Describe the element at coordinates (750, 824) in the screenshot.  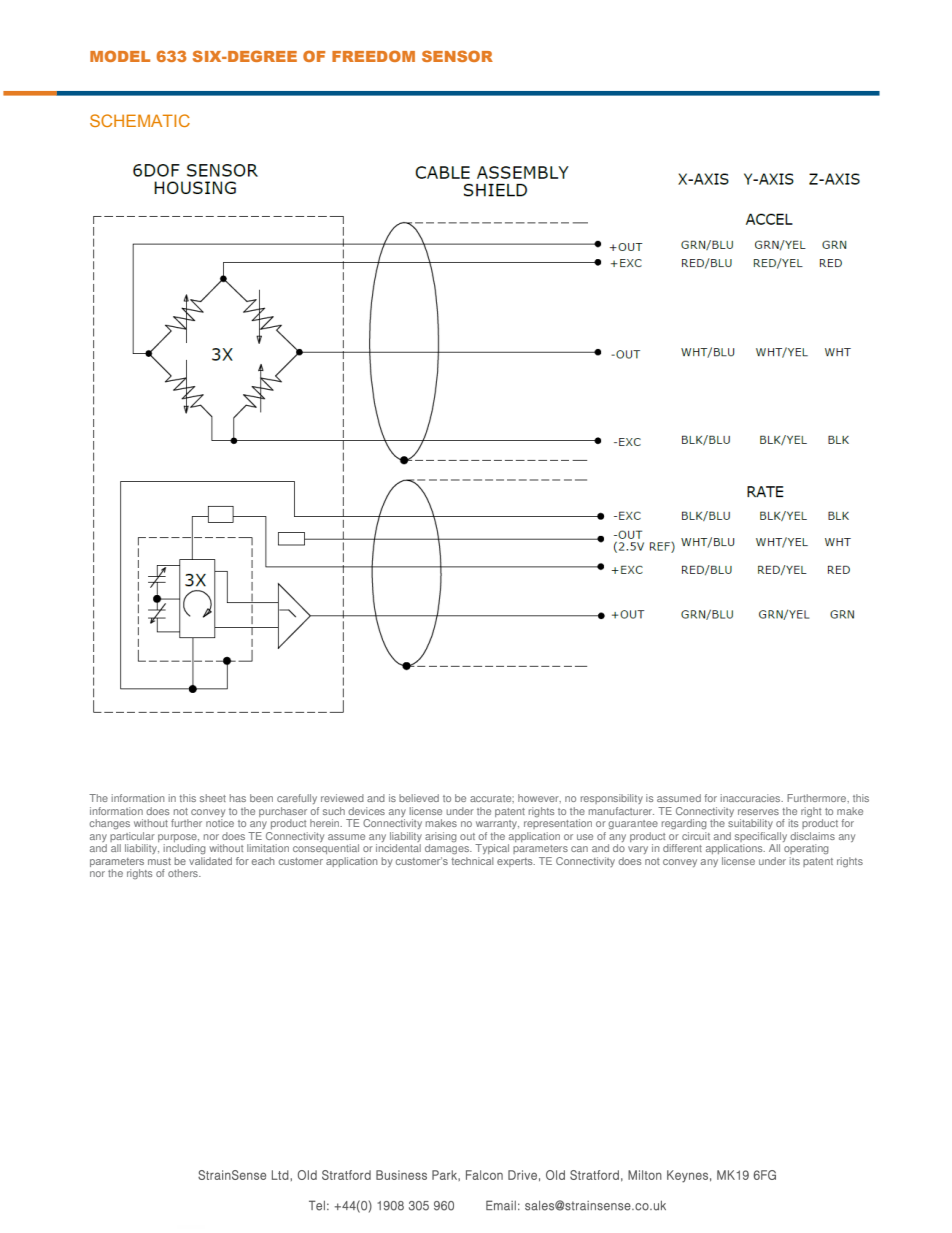
I see `suitability` at that location.
